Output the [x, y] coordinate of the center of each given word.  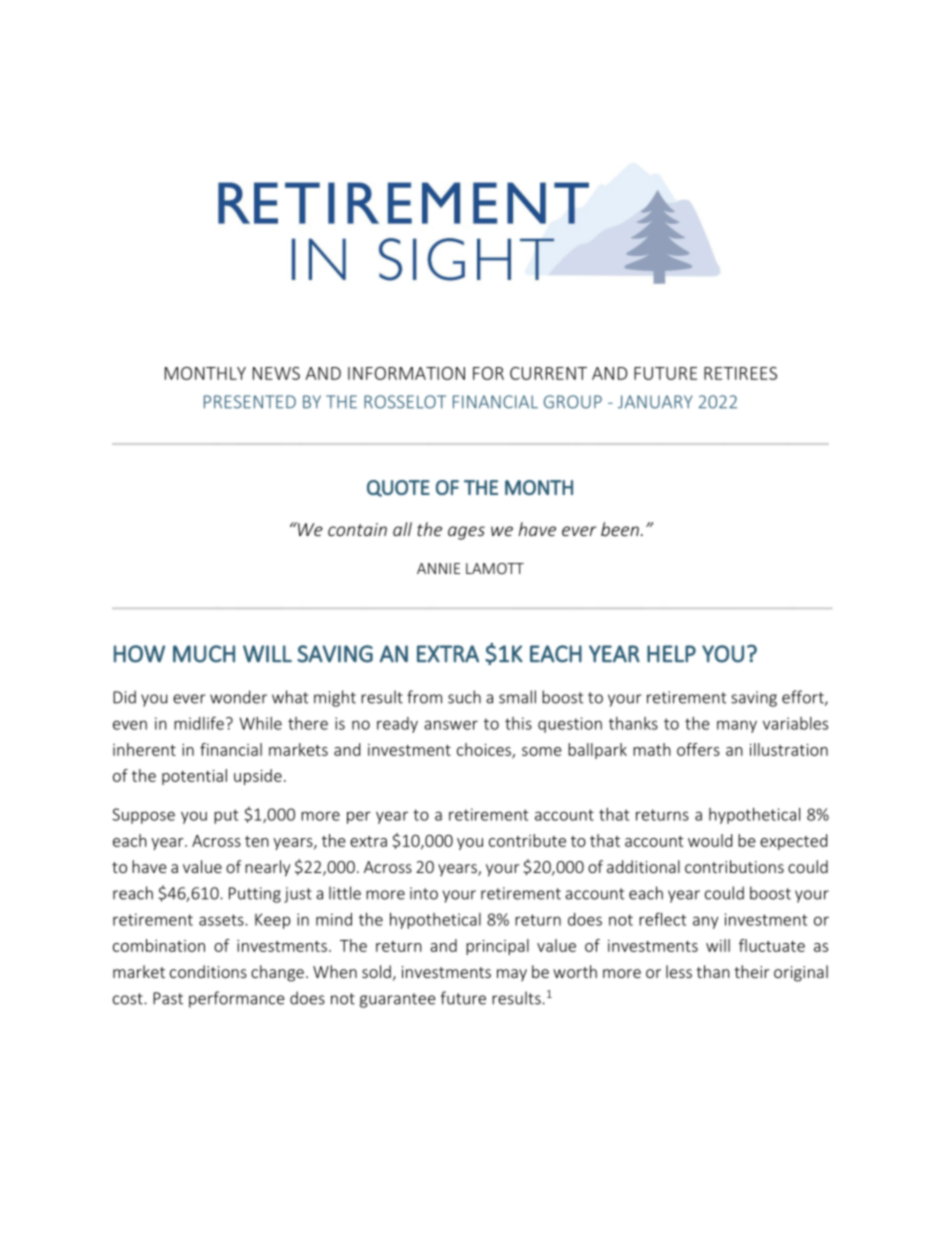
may [512, 975]
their [751, 971]
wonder [238, 697]
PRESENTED [250, 402]
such [464, 697]
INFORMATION [406, 373]
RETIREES [740, 373]
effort [804, 698]
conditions [208, 971]
